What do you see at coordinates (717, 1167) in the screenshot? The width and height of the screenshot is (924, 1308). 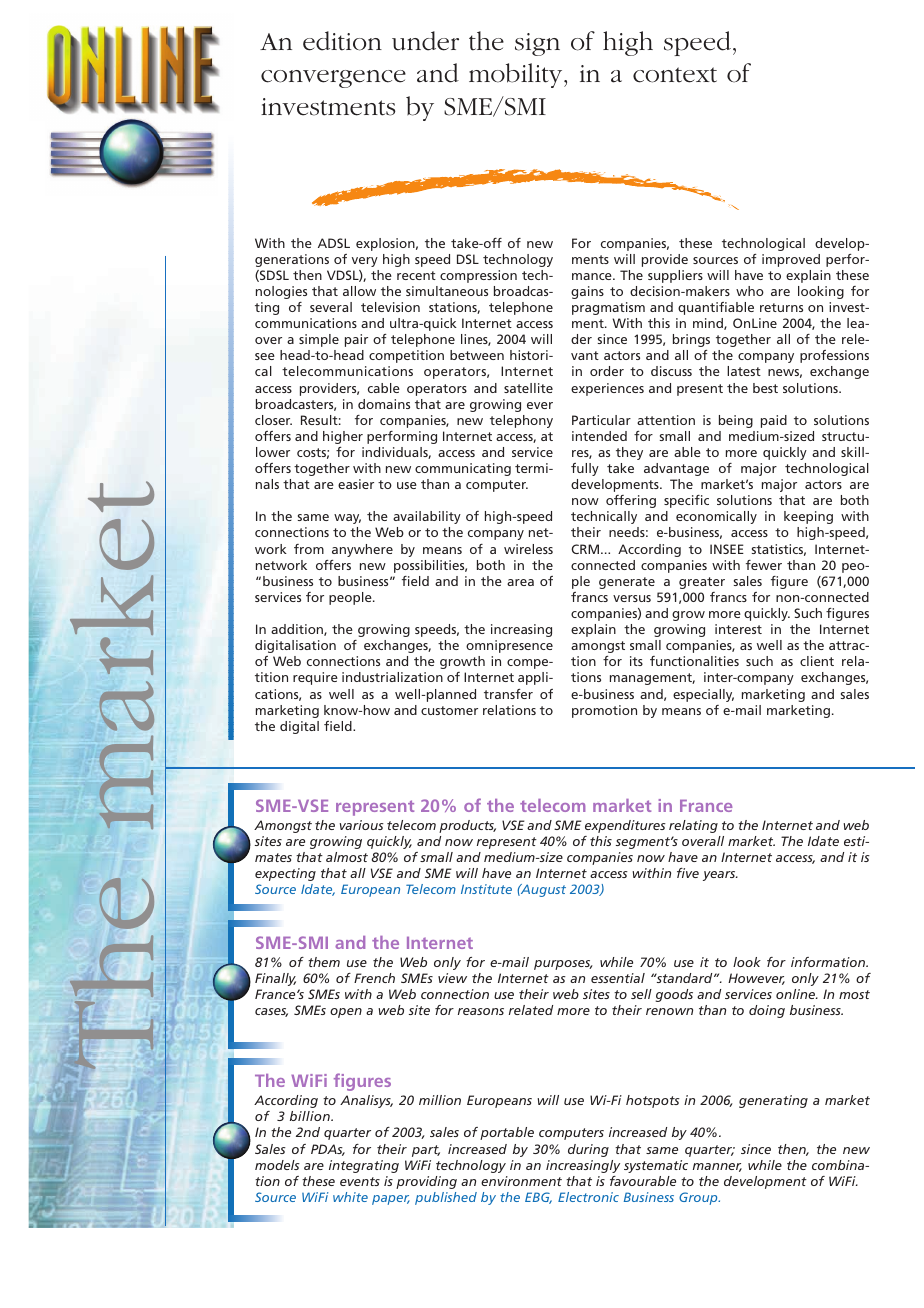 I see `manner` at bounding box center [717, 1167].
